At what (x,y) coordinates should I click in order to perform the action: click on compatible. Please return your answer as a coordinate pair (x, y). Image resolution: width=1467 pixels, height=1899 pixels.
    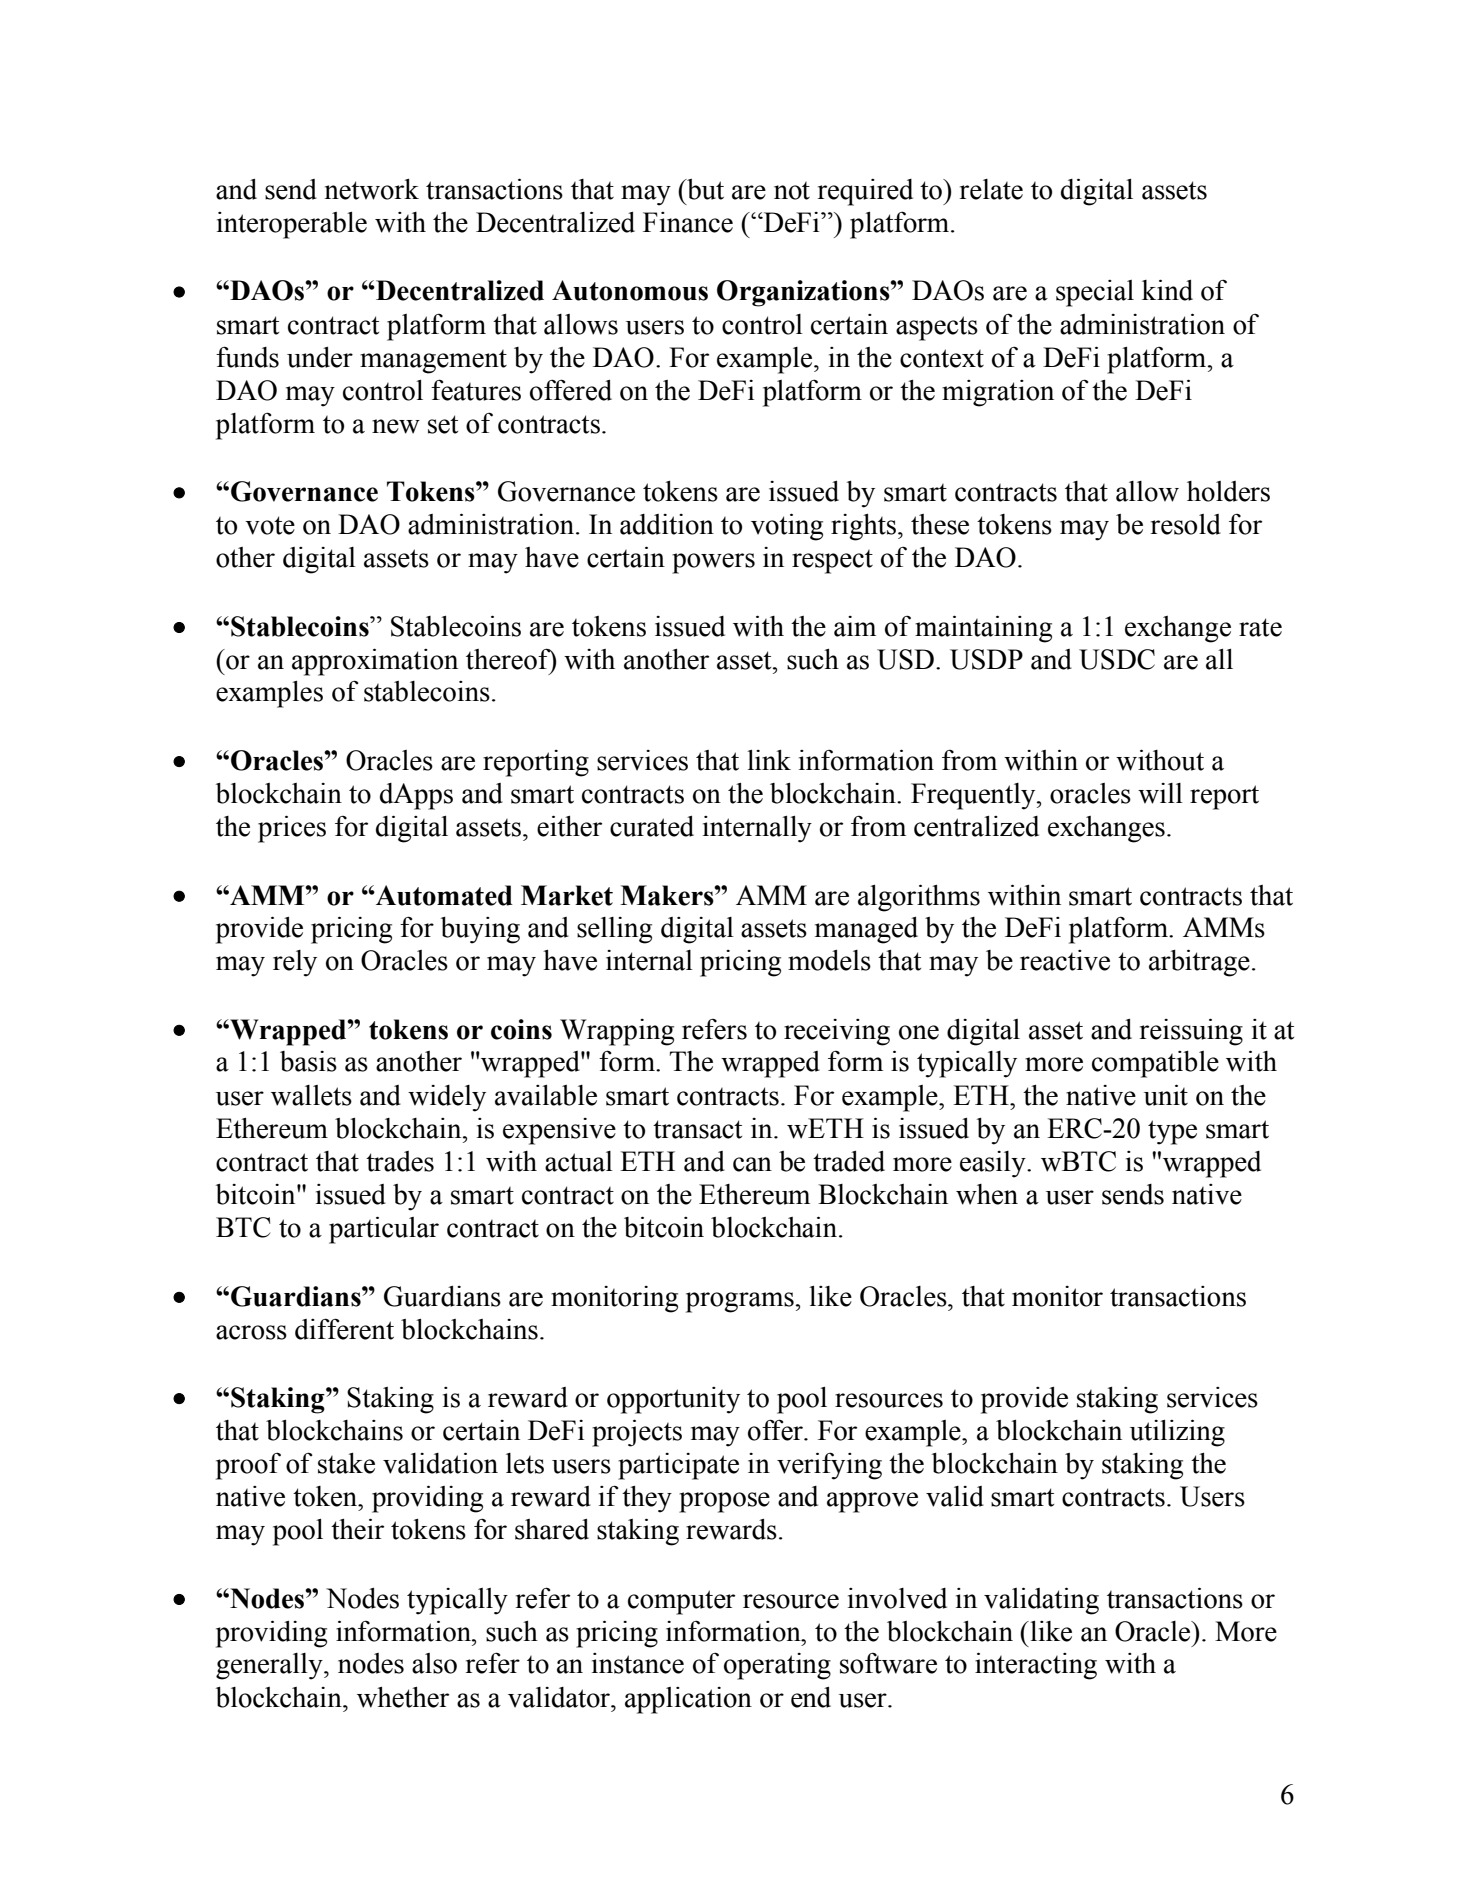
    Looking at the image, I should click on (1155, 1064).
